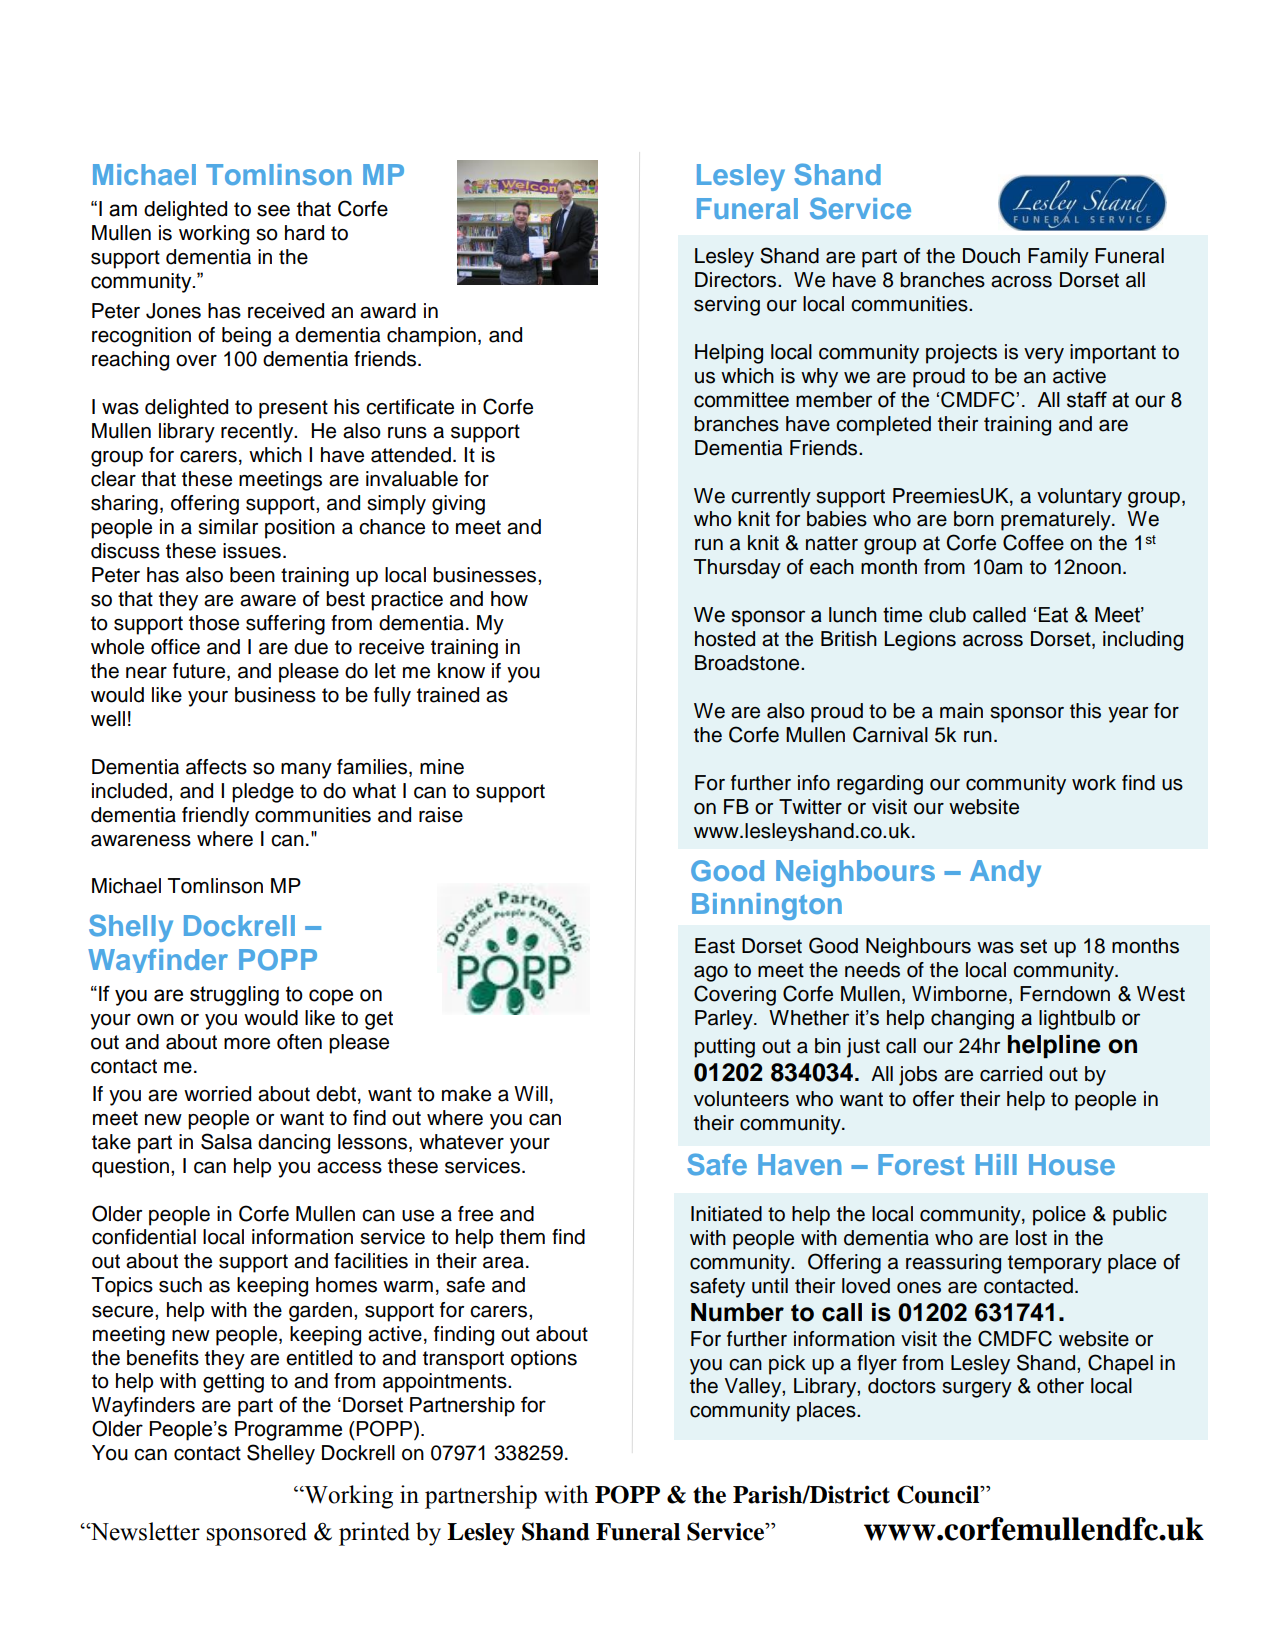 The height and width of the image is (1651, 1275). I want to click on Directors, so click(737, 280).
